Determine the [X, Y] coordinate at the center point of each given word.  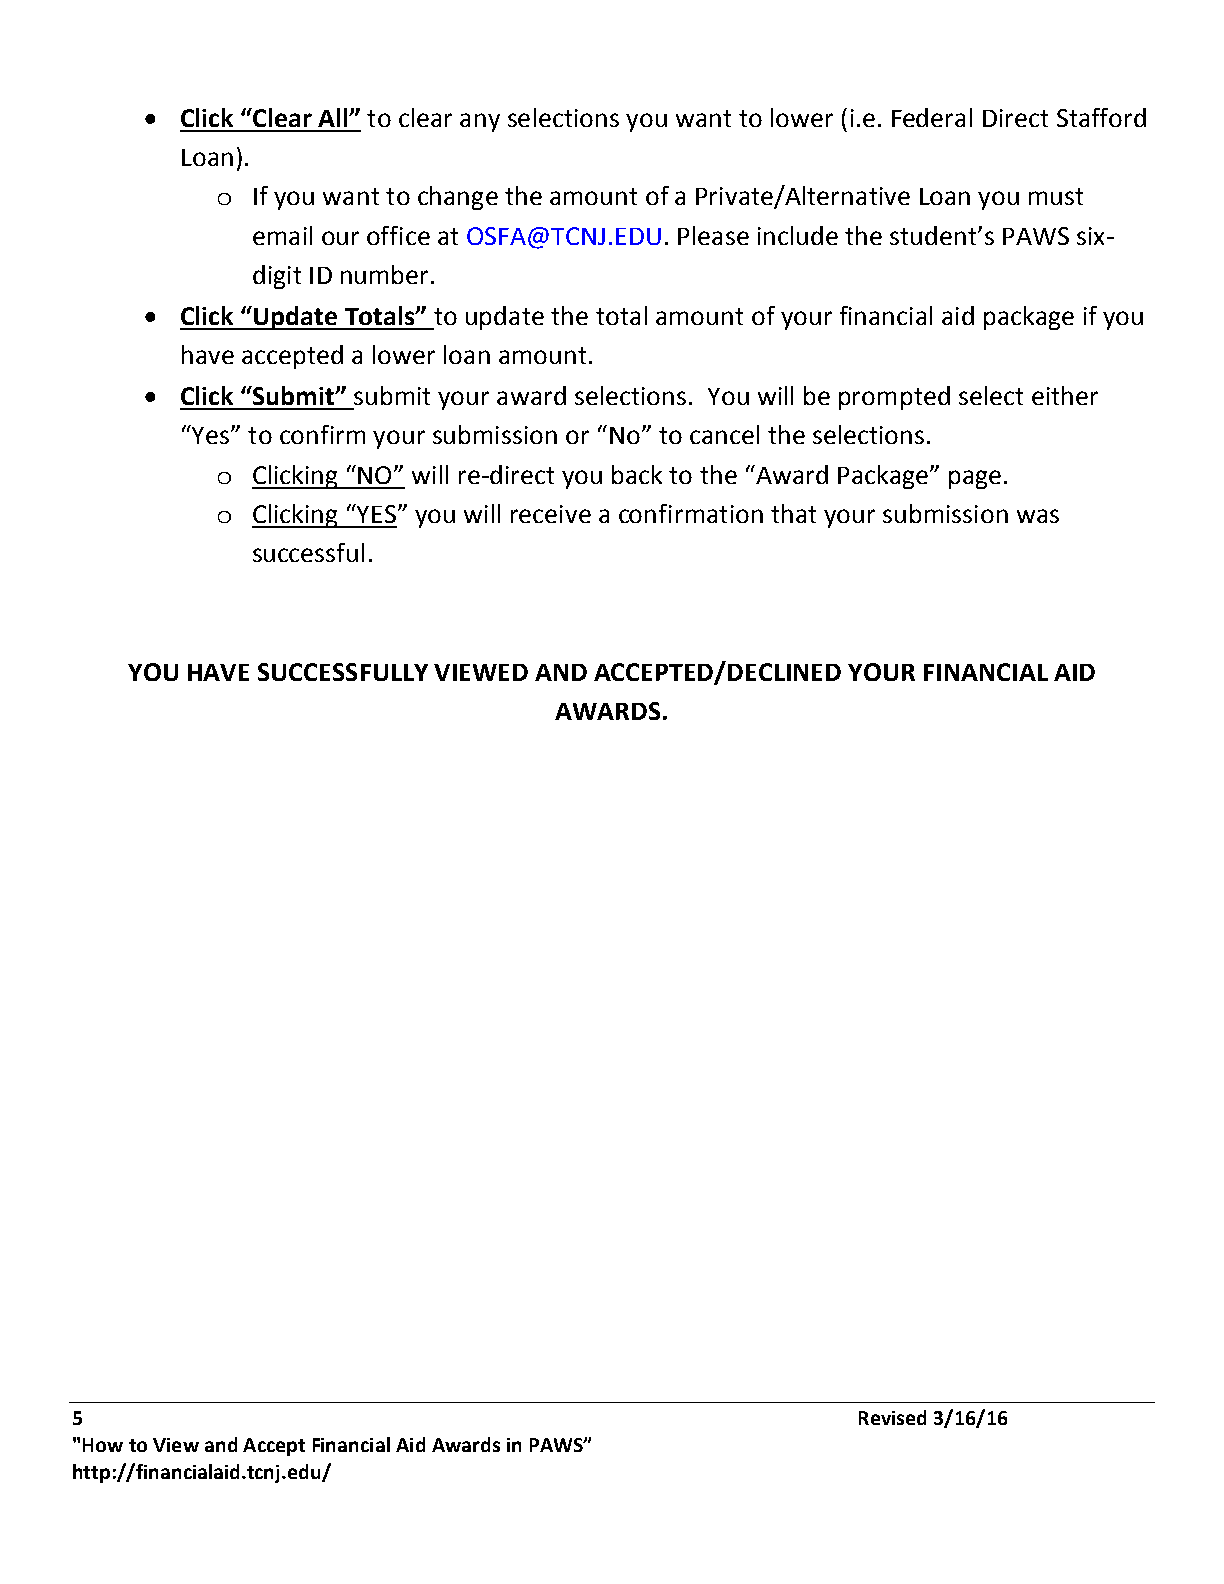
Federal [932, 117]
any [480, 122]
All [334, 117]
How [103, 1445]
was [1038, 516]
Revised [892, 1417]
